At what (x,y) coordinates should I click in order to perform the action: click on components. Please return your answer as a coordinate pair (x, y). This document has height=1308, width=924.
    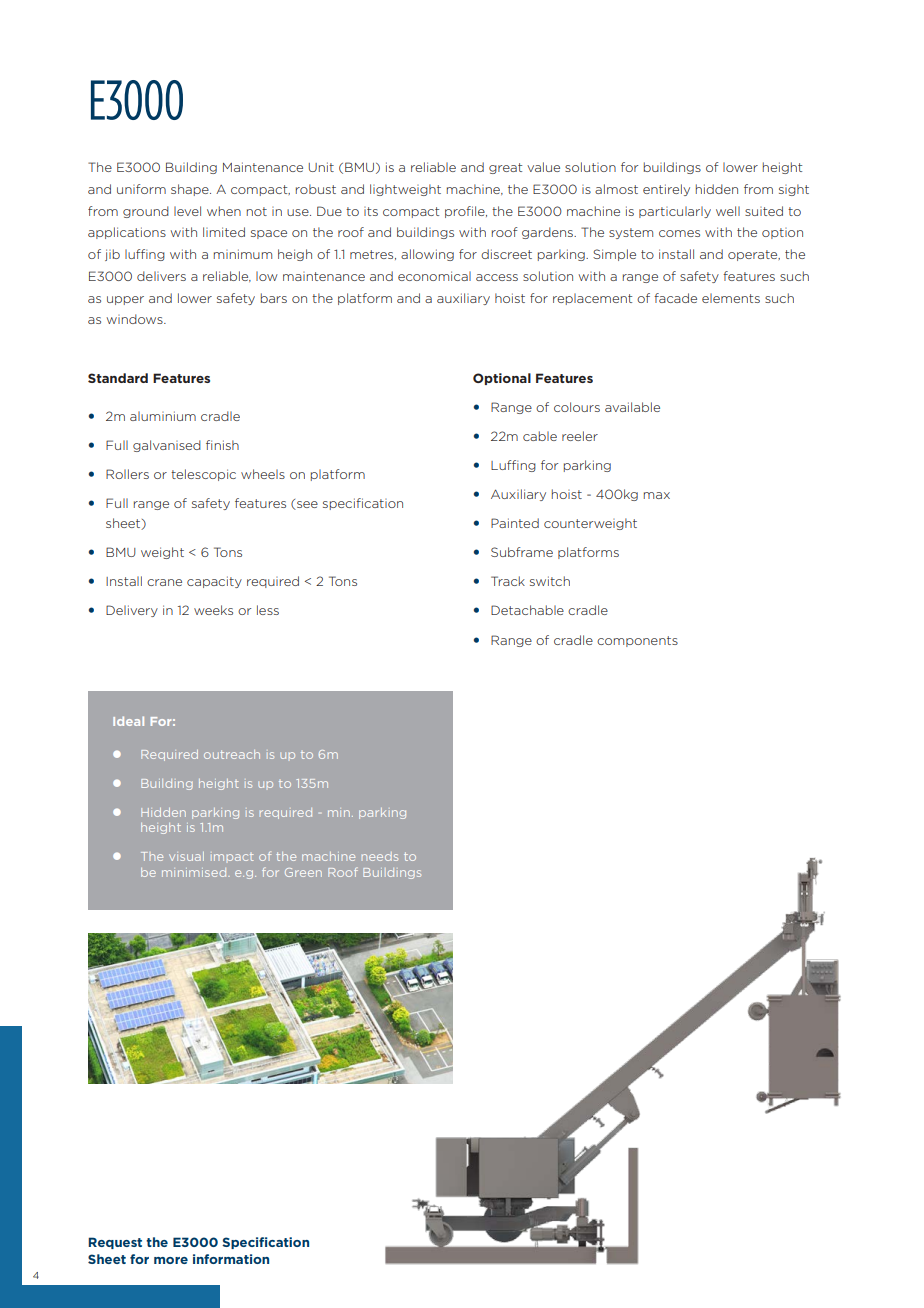
    Looking at the image, I should click on (637, 641).
